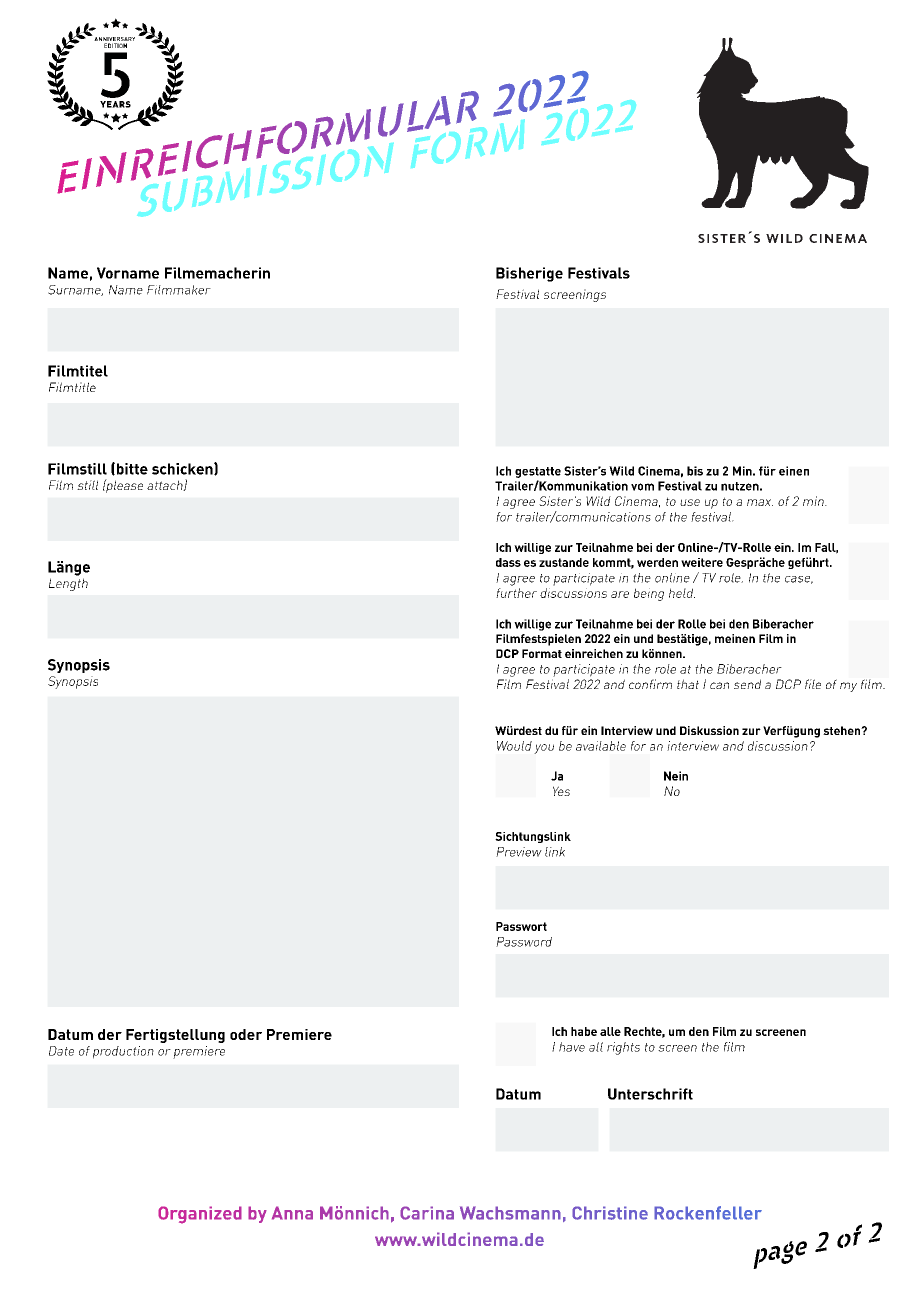 This image has height=1308, width=924. Describe the element at coordinates (508, 562) in the image. I see `dass` at that location.
